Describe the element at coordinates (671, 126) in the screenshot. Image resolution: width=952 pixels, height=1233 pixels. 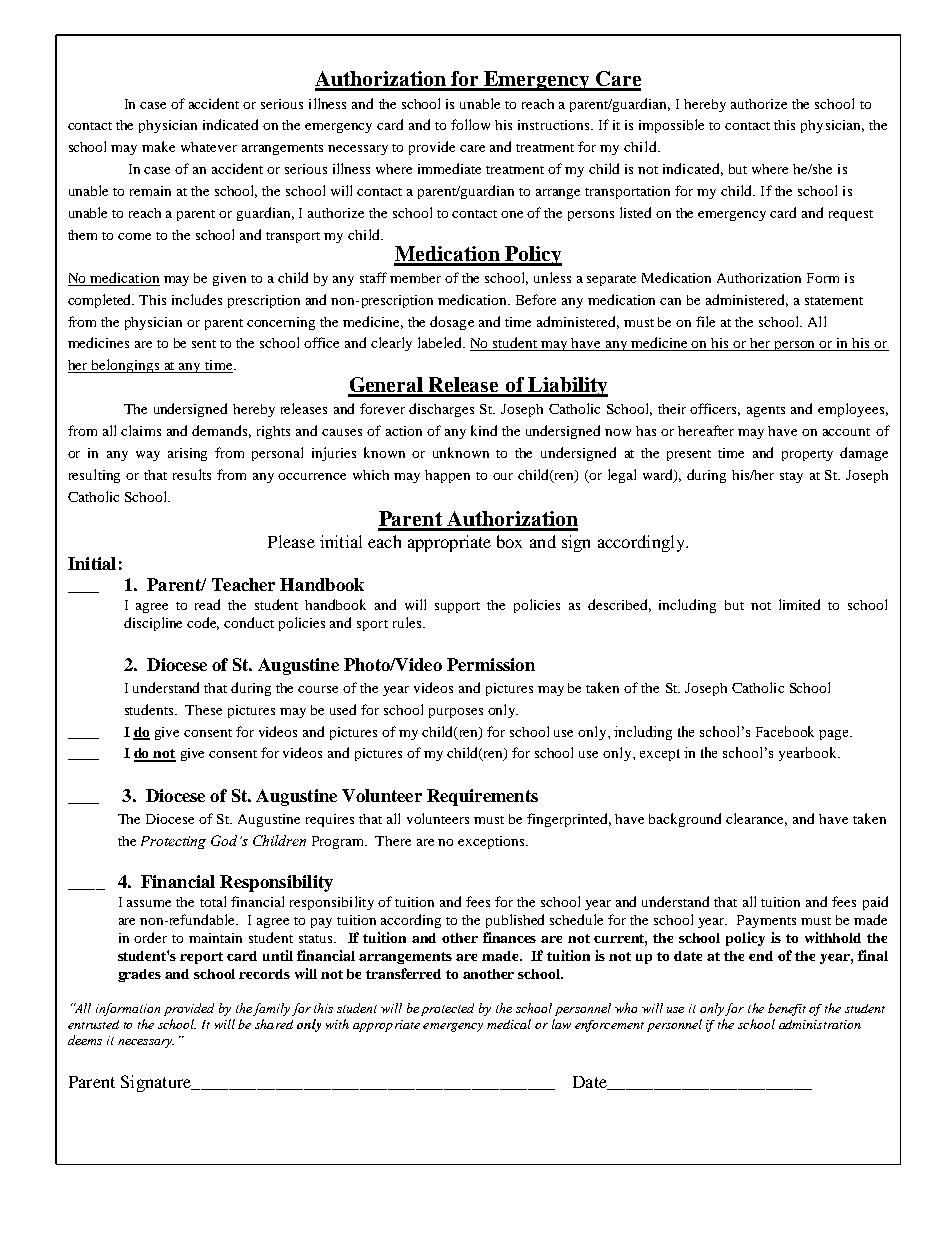
I see `impossible` at that location.
